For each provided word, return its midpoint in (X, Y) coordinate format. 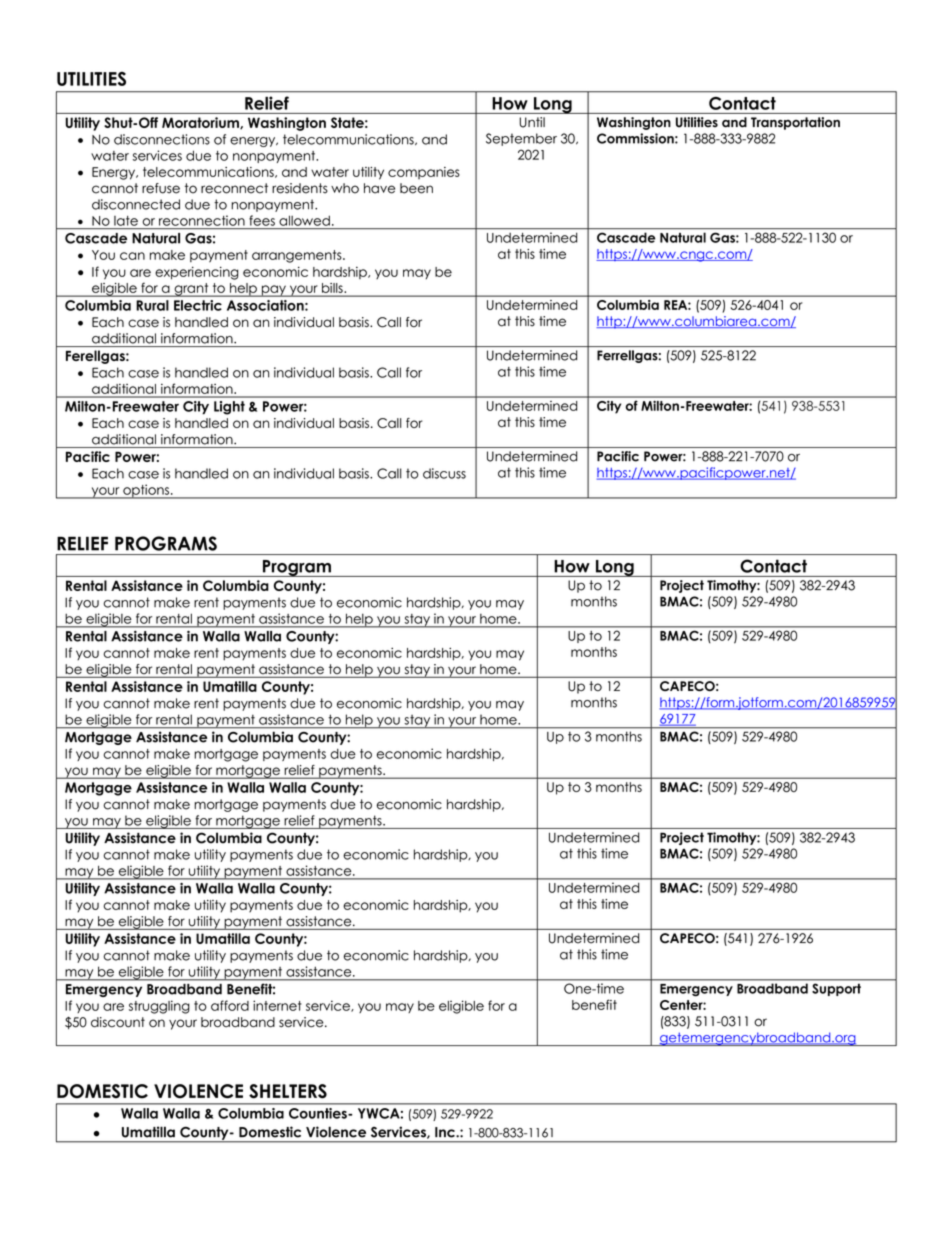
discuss (444, 473)
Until (532, 122)
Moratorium (201, 123)
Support (836, 990)
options (146, 491)
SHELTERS (288, 1091)
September (521, 139)
